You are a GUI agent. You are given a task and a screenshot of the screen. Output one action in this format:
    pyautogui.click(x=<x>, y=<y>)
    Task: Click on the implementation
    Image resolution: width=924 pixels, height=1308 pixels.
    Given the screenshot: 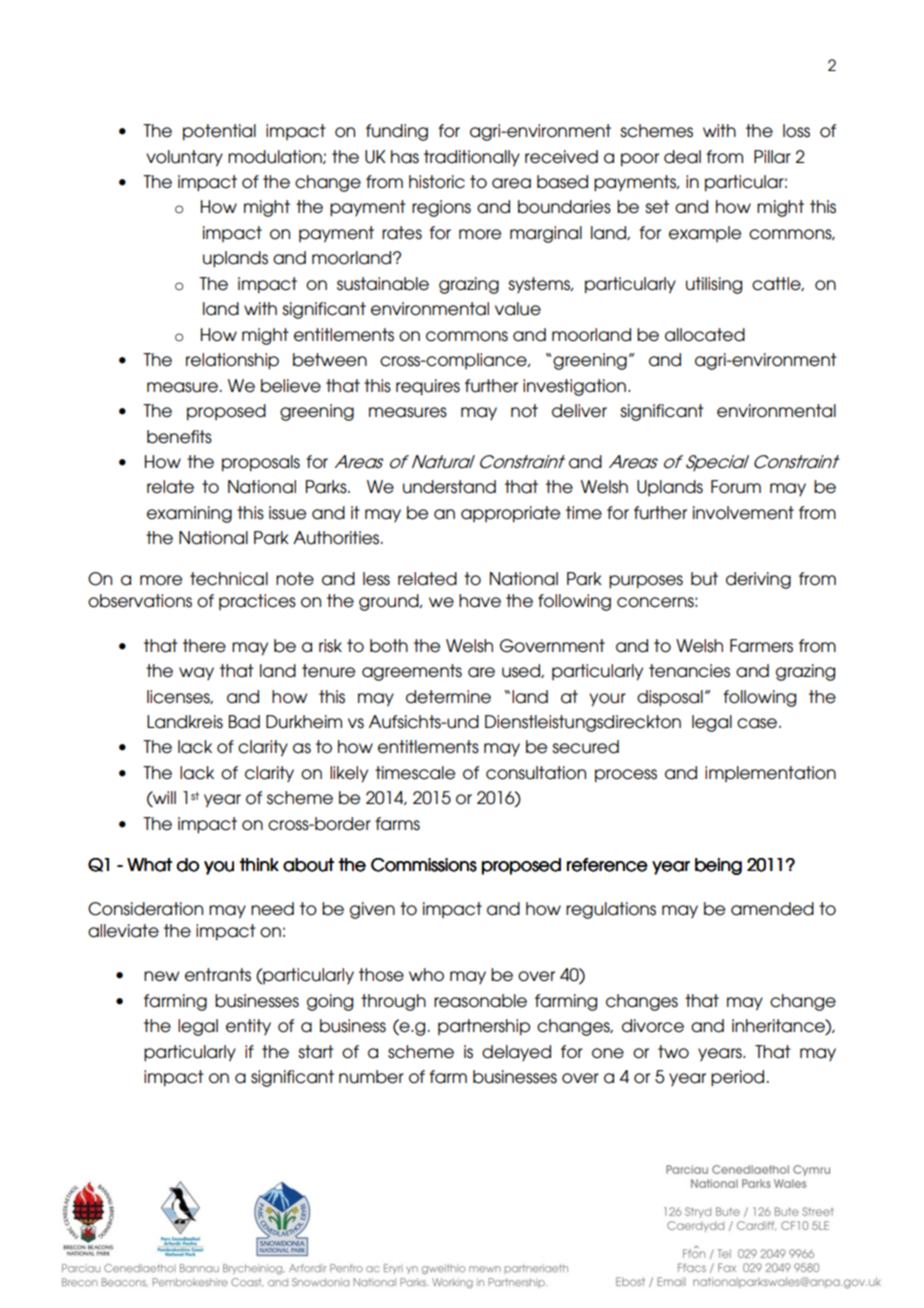 What is the action you would take?
    pyautogui.click(x=770, y=774)
